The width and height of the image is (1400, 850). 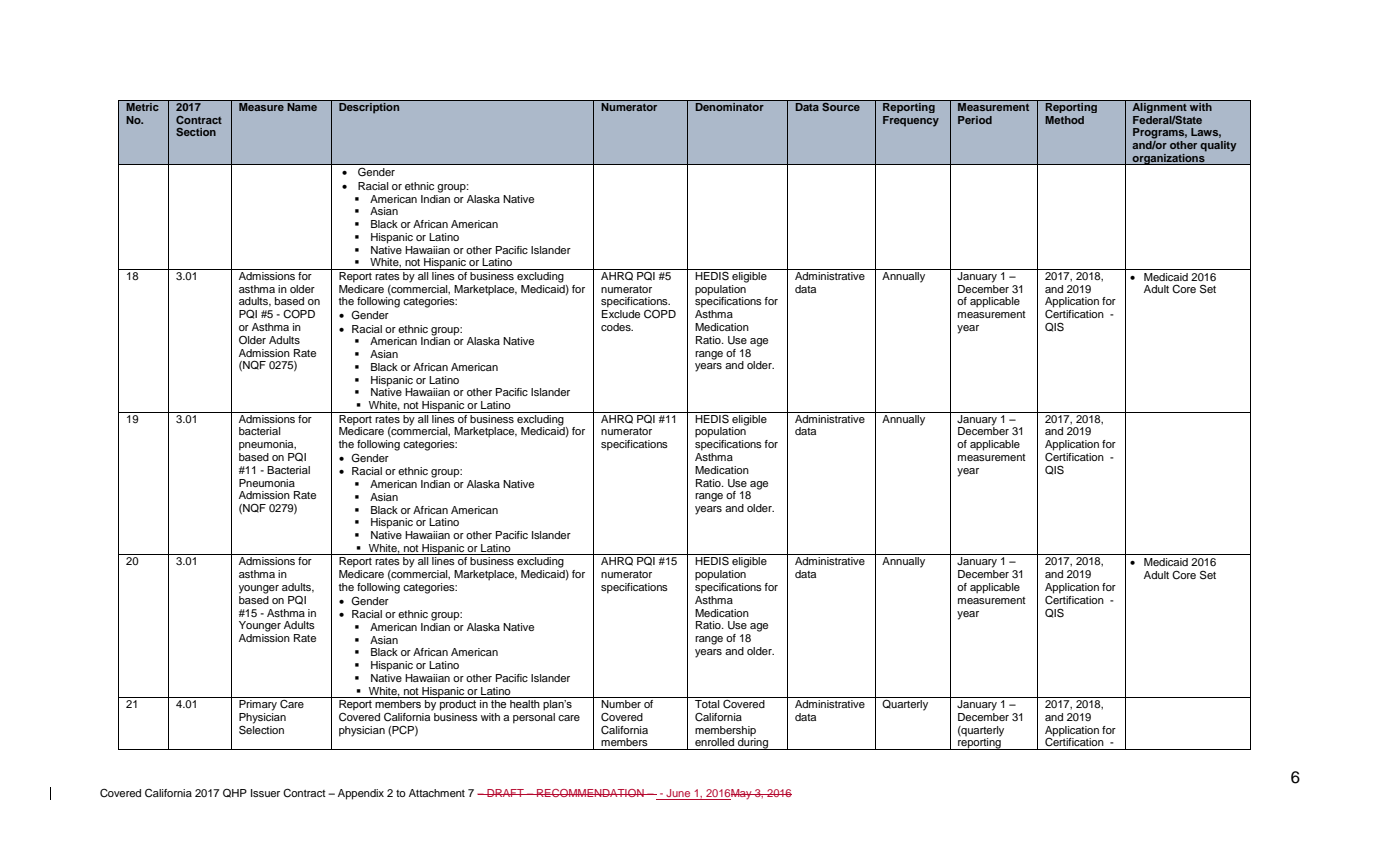 I want to click on during, so click(x=753, y=743).
